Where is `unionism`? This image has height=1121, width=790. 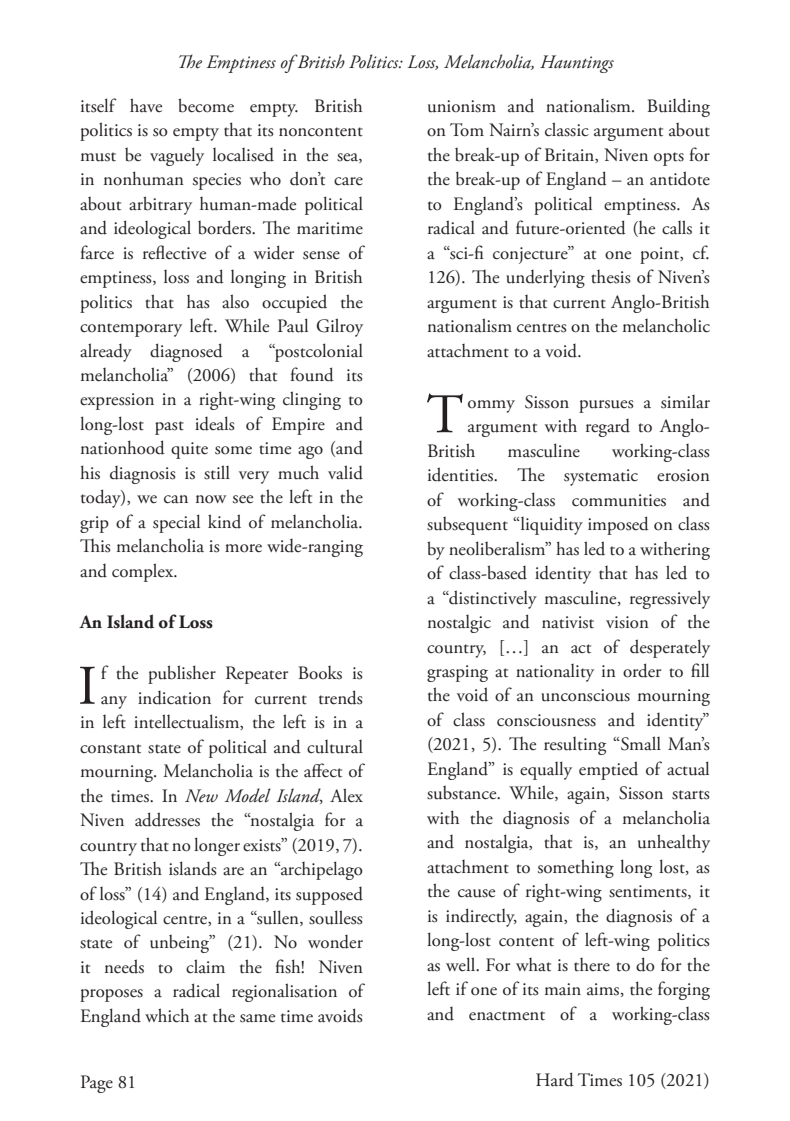
unionism is located at coordinates (462, 106).
